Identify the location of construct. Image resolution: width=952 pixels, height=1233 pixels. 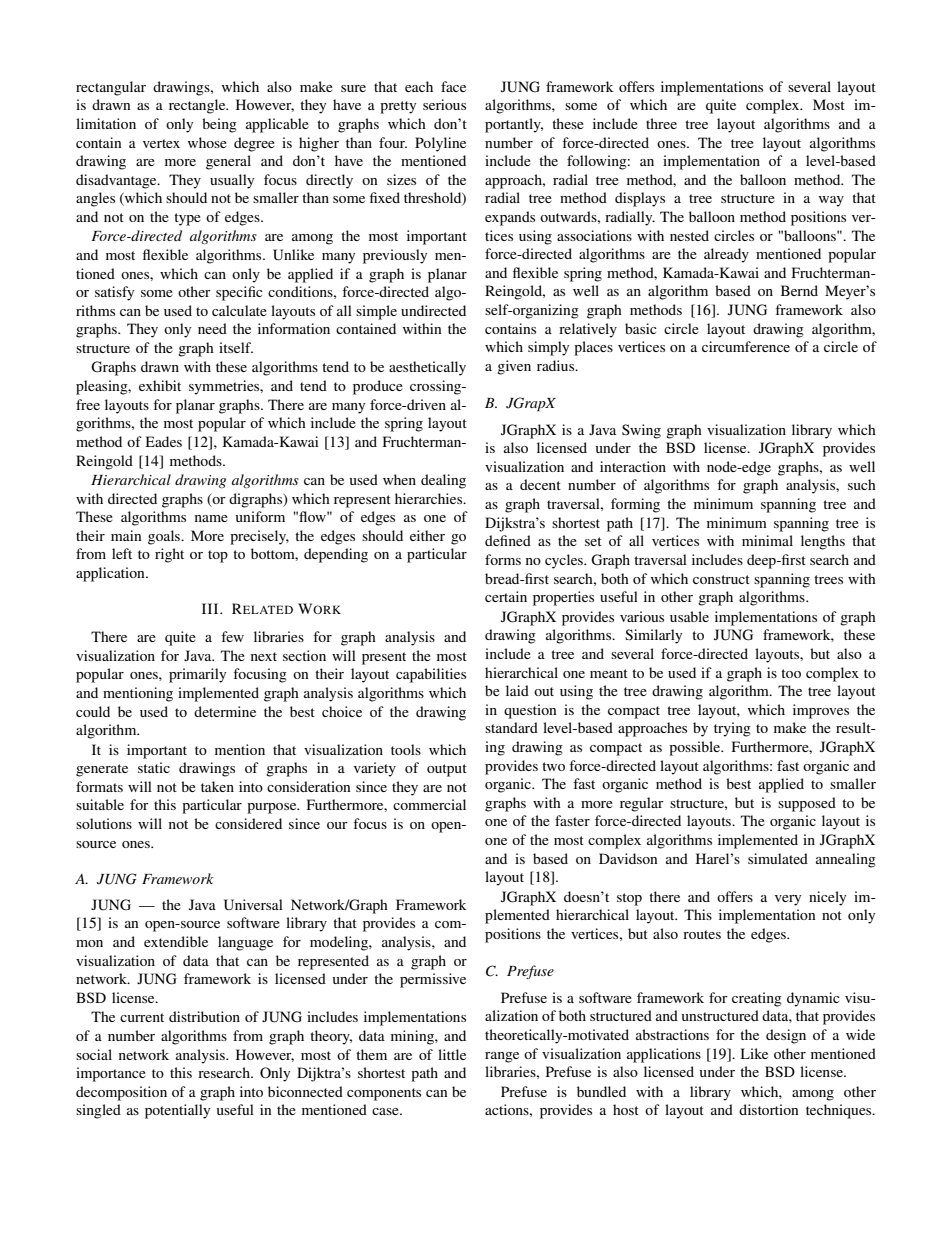
(721, 579).
